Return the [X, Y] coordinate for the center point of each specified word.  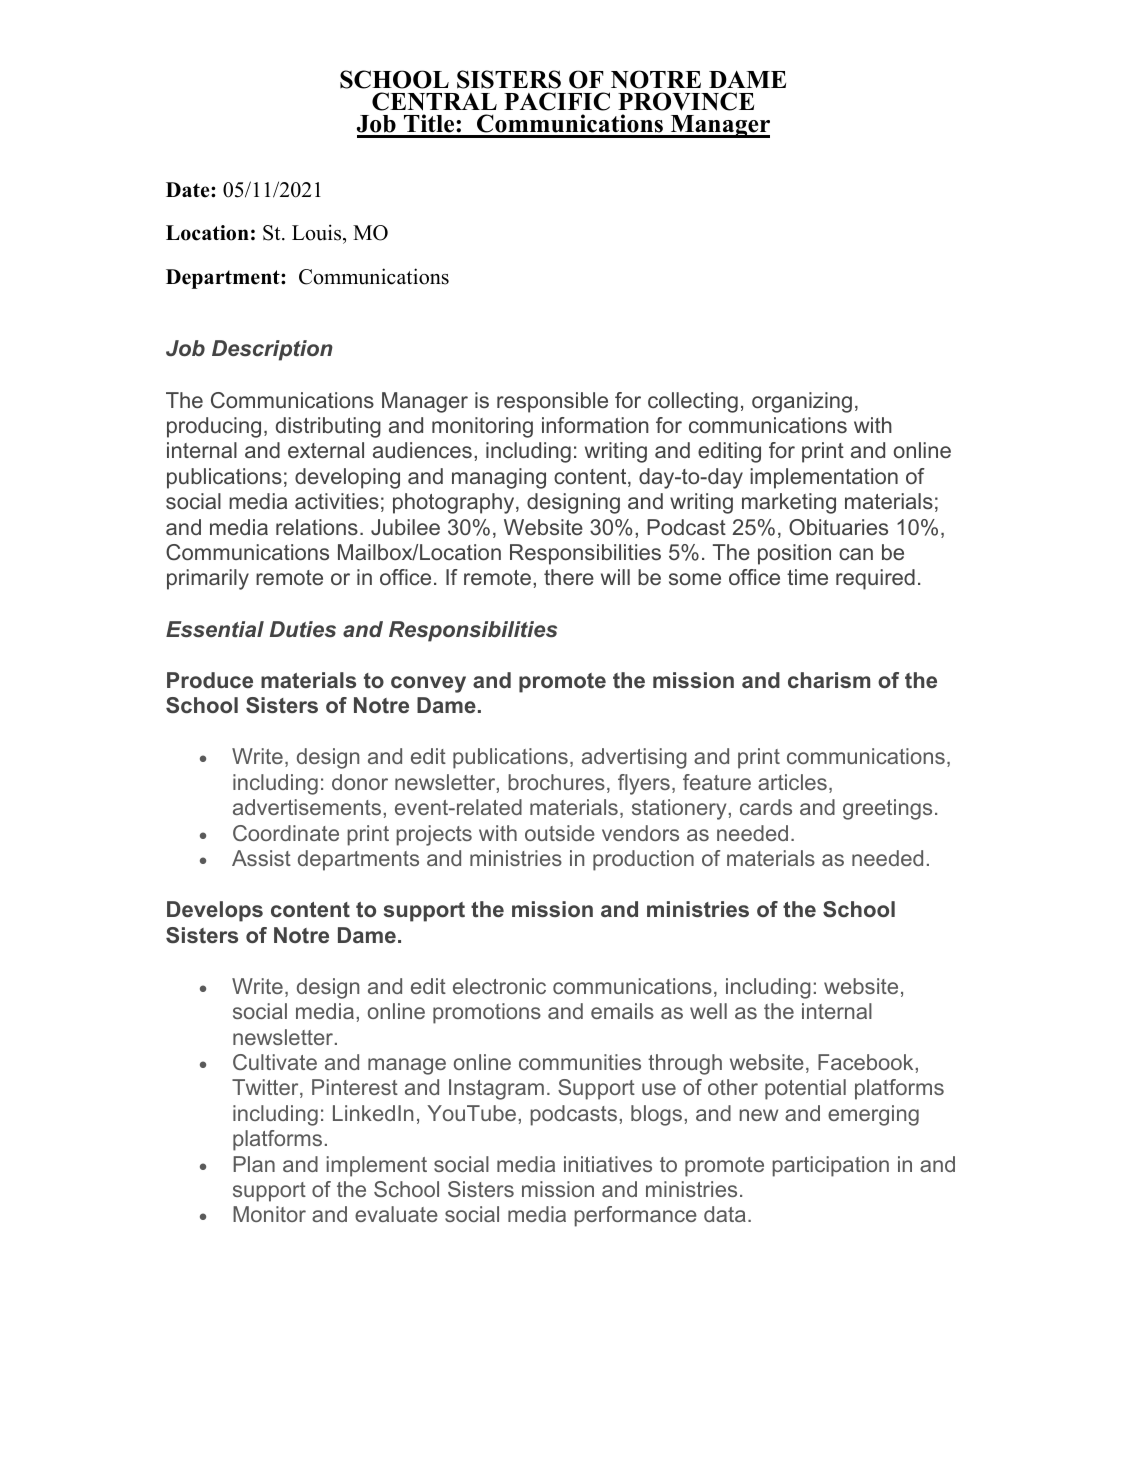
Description [272, 350]
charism [829, 680]
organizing [802, 402]
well [708, 1011]
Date [189, 190]
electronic [499, 986]
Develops [215, 911]
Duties [303, 629]
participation [830, 1166]
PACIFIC [557, 101]
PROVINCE [686, 101]
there [569, 577]
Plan [254, 1164]
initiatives [608, 1164]
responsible [552, 402]
